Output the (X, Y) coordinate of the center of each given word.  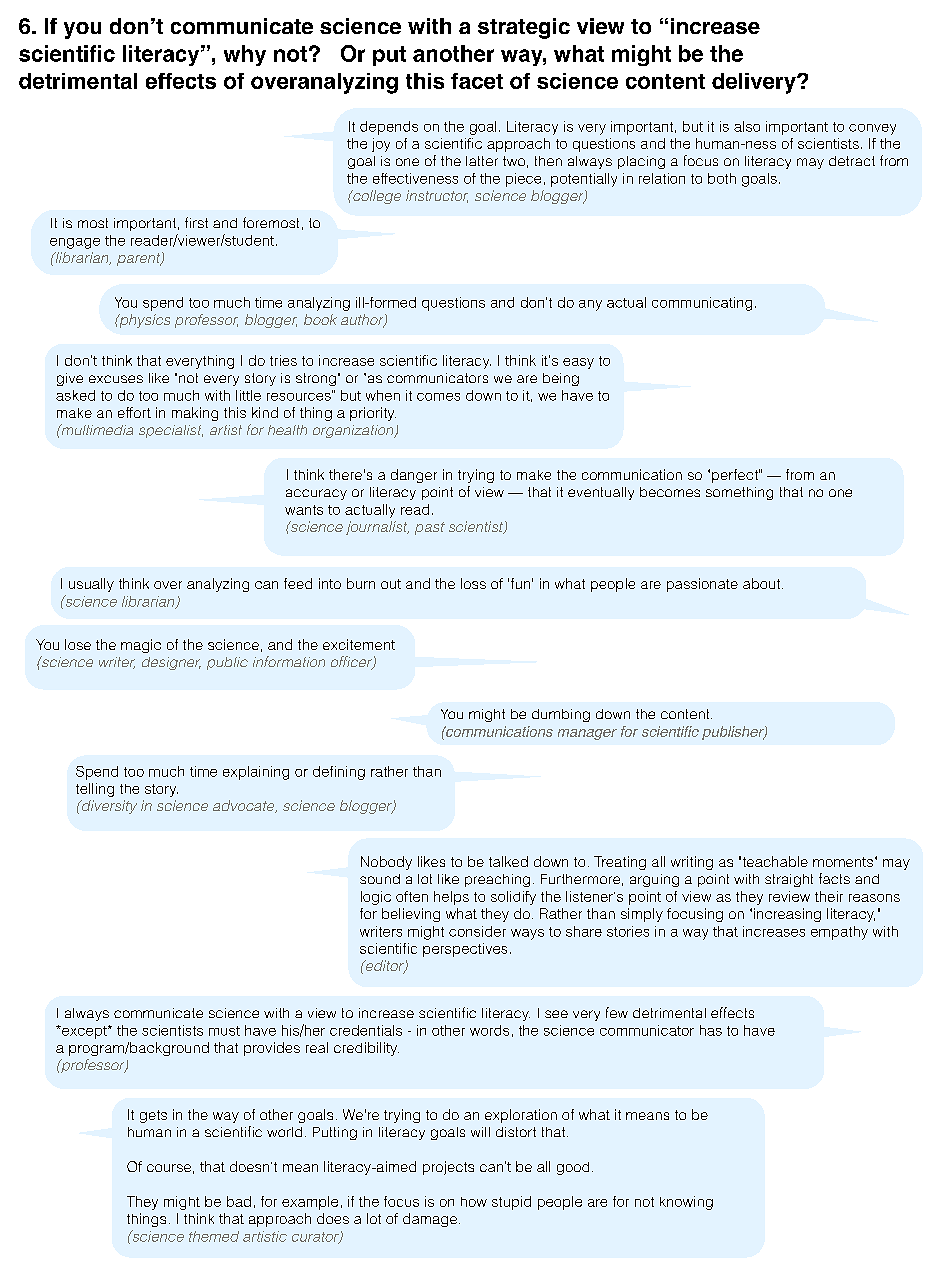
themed (214, 1236)
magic (141, 646)
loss (473, 583)
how (474, 1202)
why (245, 55)
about (763, 583)
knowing (686, 1203)
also (747, 126)
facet (477, 81)
